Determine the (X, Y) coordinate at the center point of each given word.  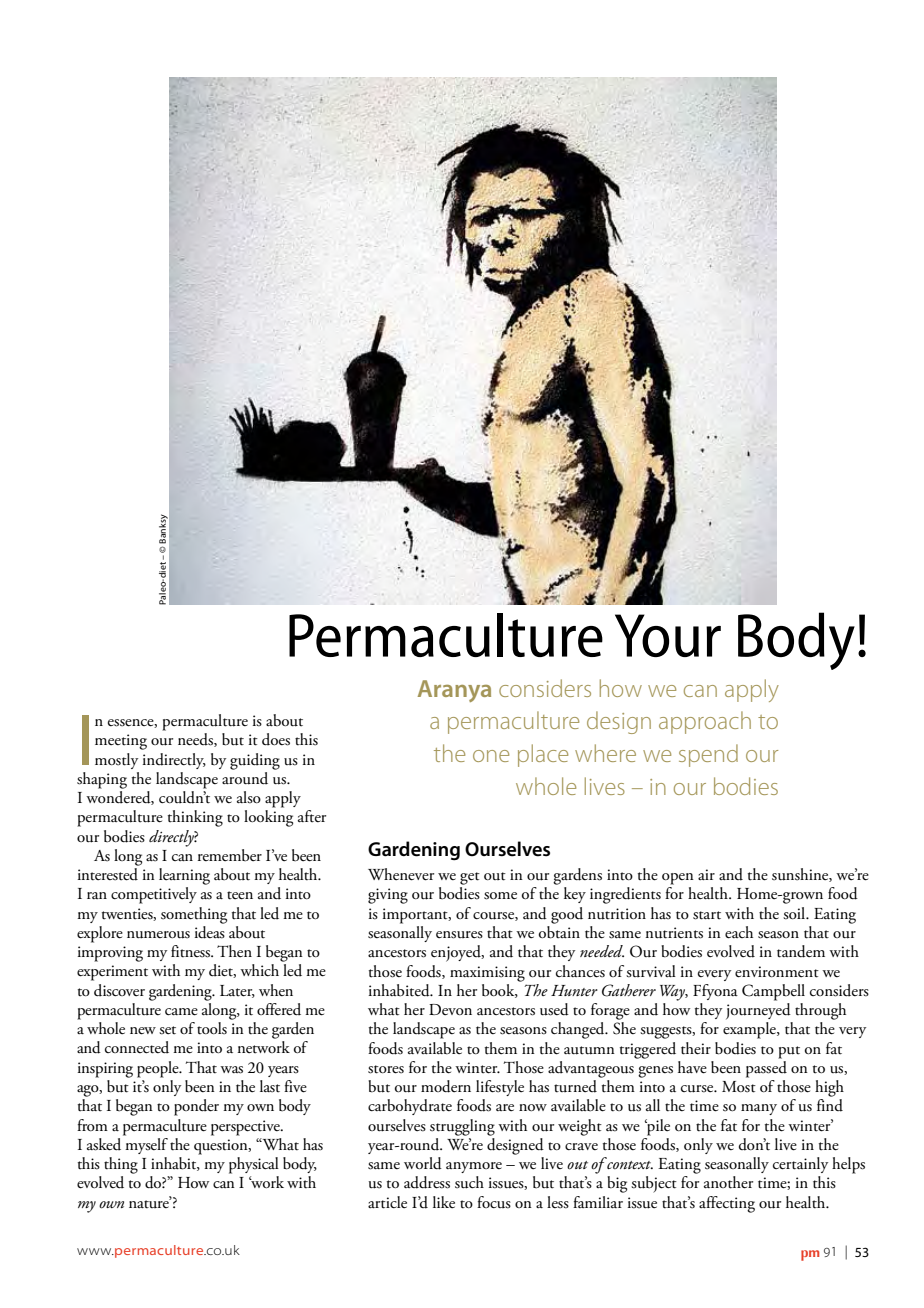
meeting (121, 742)
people (159, 1069)
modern (446, 1086)
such (469, 1182)
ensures (459, 935)
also (249, 797)
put (789, 1052)
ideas (210, 931)
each (739, 932)
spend (708, 755)
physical (254, 1165)
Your (668, 635)
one (491, 756)
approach (705, 722)
